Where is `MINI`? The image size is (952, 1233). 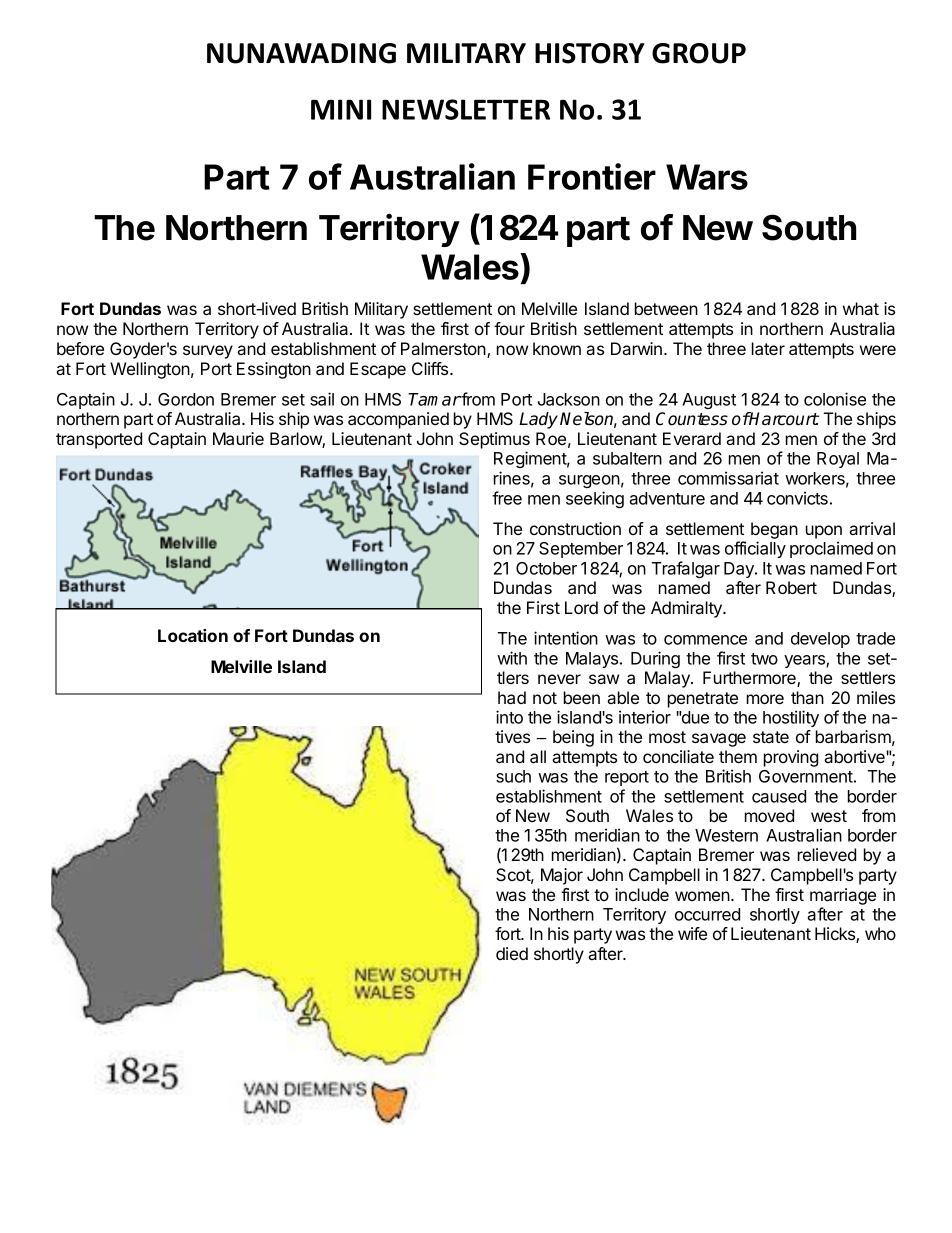
MINI is located at coordinates (341, 109).
